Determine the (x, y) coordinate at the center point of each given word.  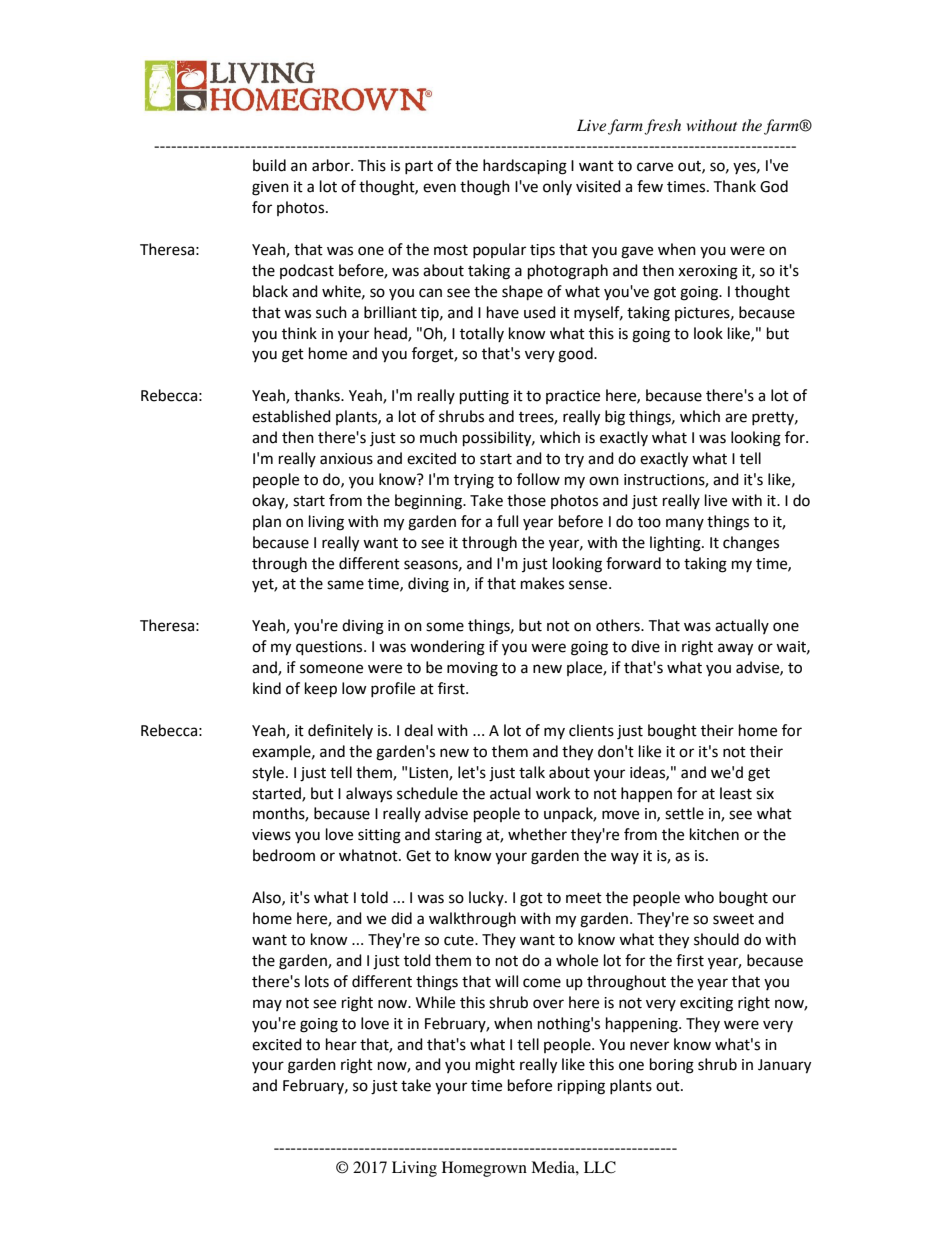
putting (484, 397)
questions (330, 648)
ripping (581, 1087)
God (774, 186)
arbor (332, 165)
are (736, 418)
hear (341, 1044)
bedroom (284, 855)
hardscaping (525, 167)
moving (472, 669)
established (291, 416)
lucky (487, 898)
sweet (733, 919)
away (735, 649)
